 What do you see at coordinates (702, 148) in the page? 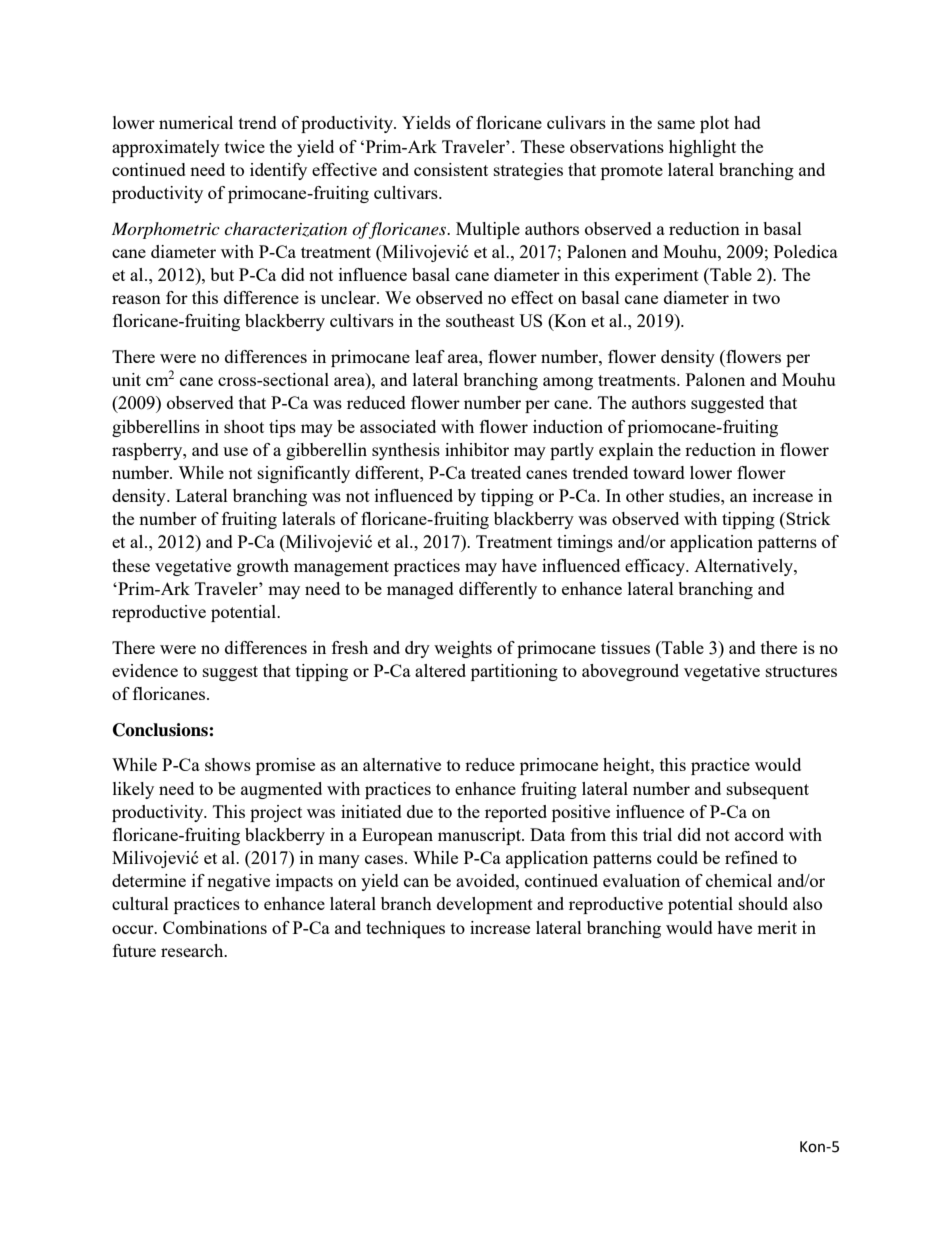
I see `highlight` at bounding box center [702, 148].
